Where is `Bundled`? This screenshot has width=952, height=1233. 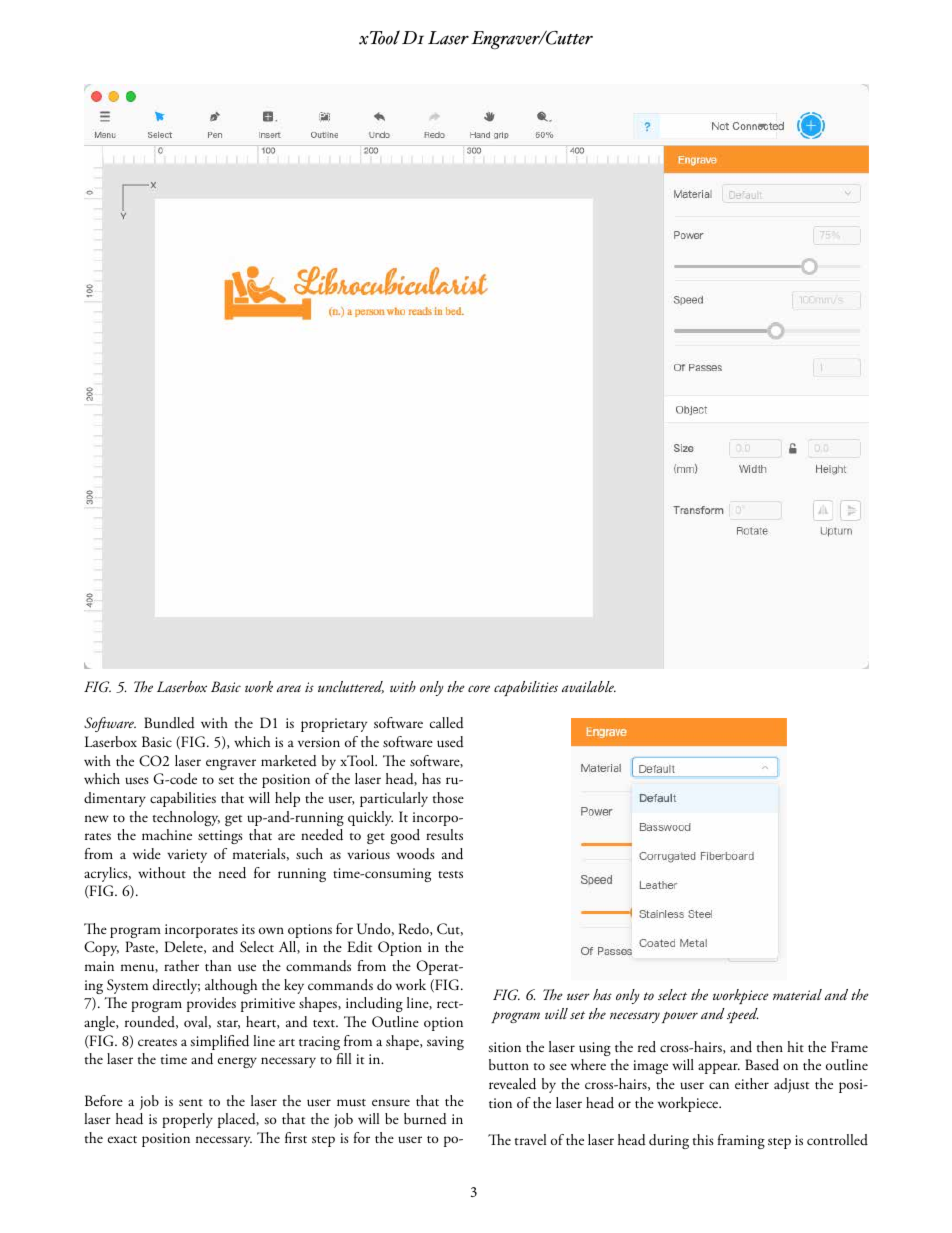
Bundled is located at coordinates (169, 723).
